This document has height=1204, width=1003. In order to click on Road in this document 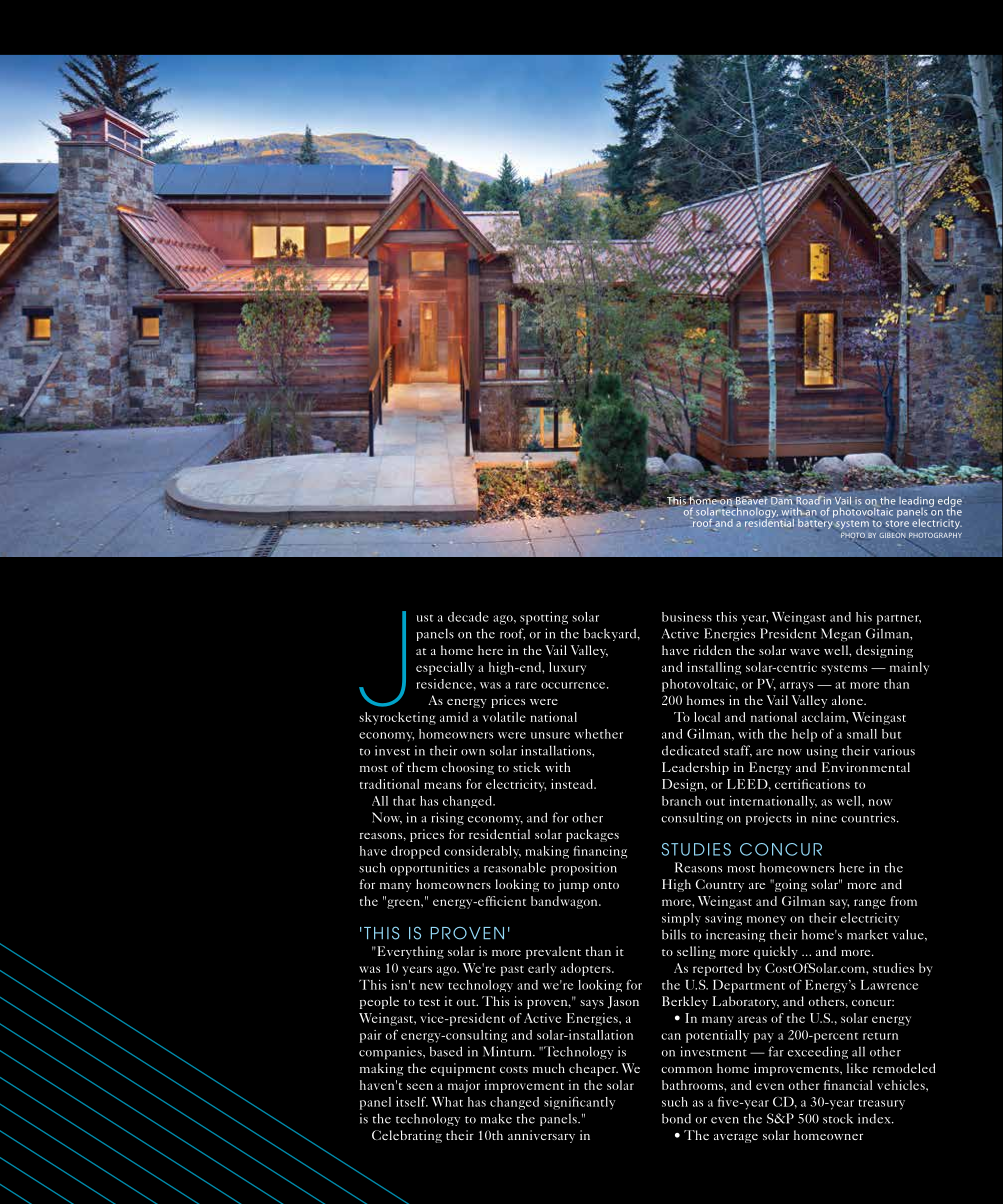, I will do `click(809, 499)`.
